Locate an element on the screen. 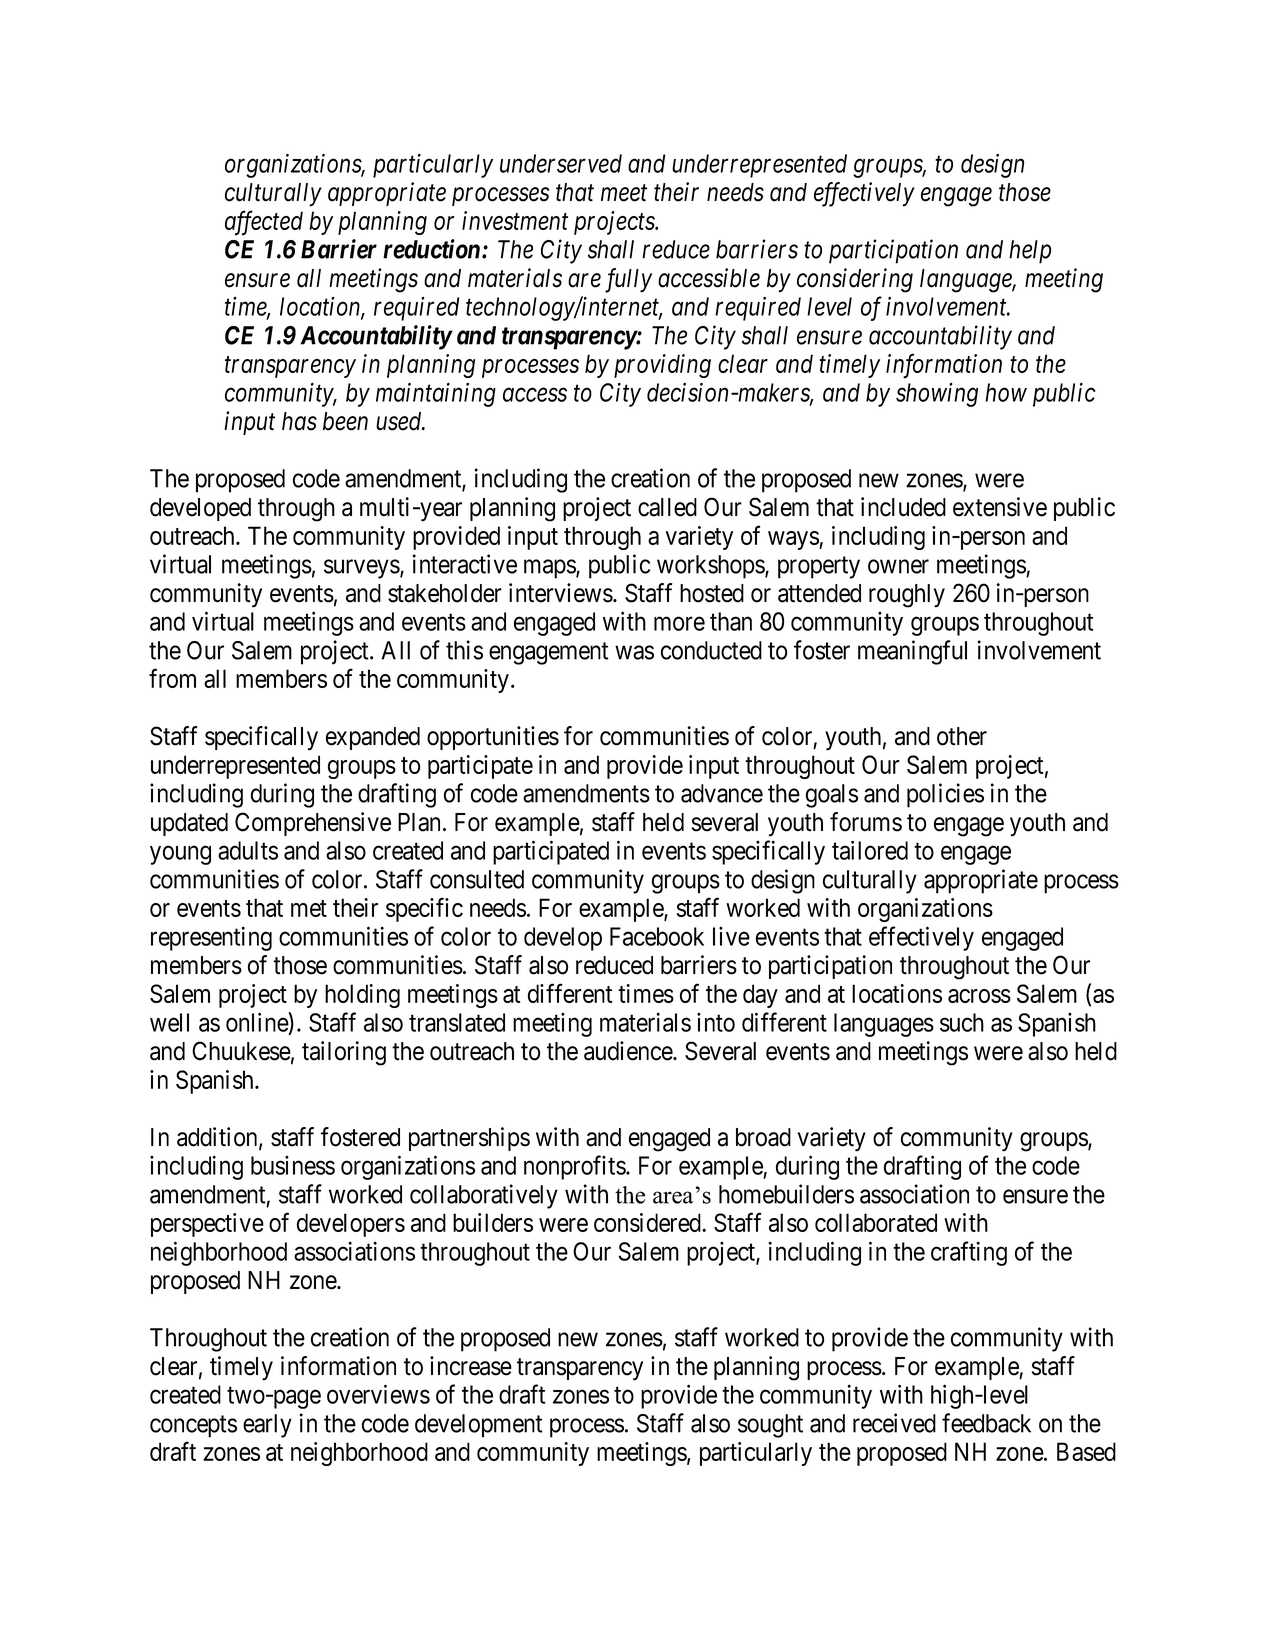 This screenshot has width=1270, height=1643. help is located at coordinates (1030, 252).
